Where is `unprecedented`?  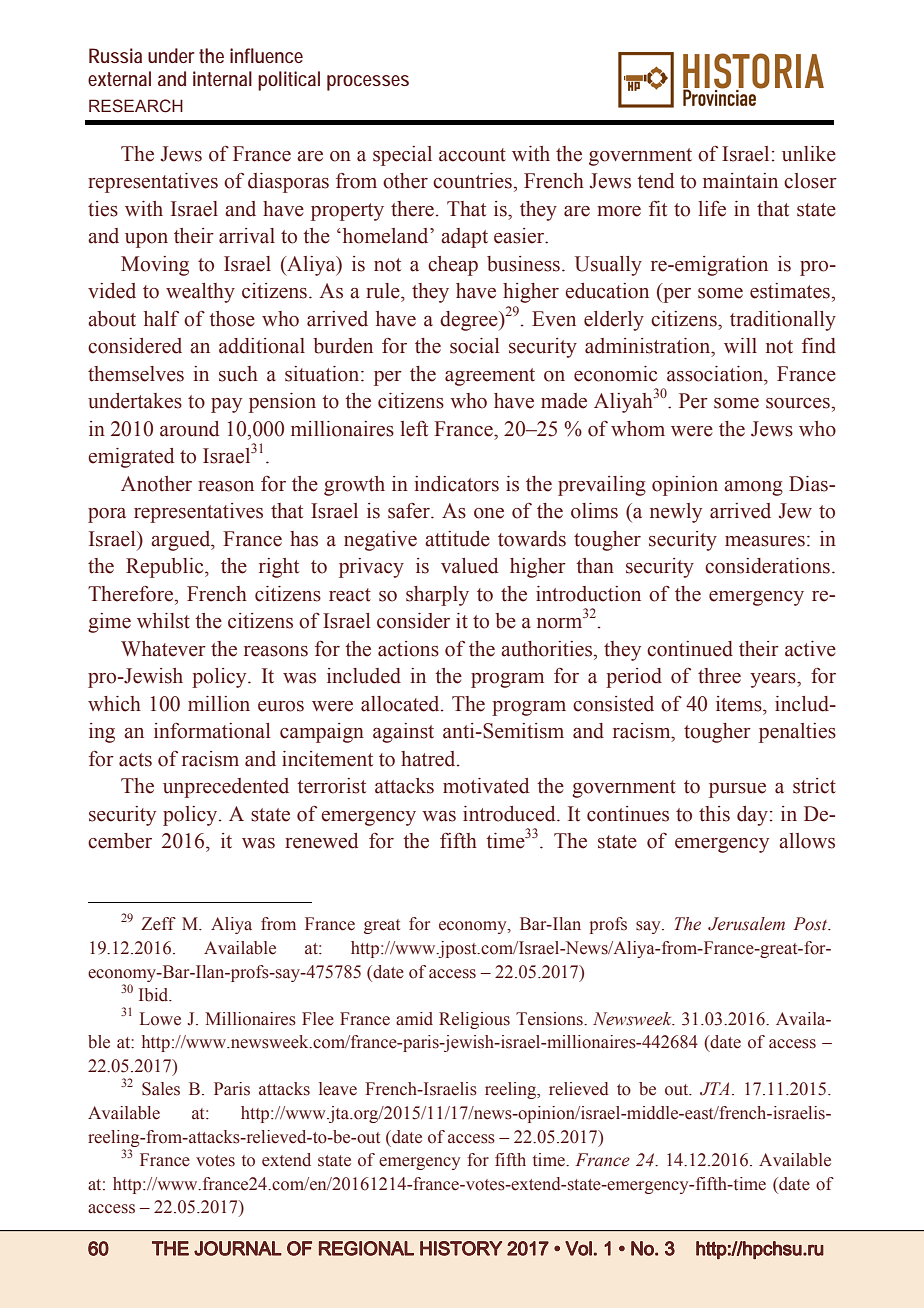 unprecedented is located at coordinates (226, 788).
